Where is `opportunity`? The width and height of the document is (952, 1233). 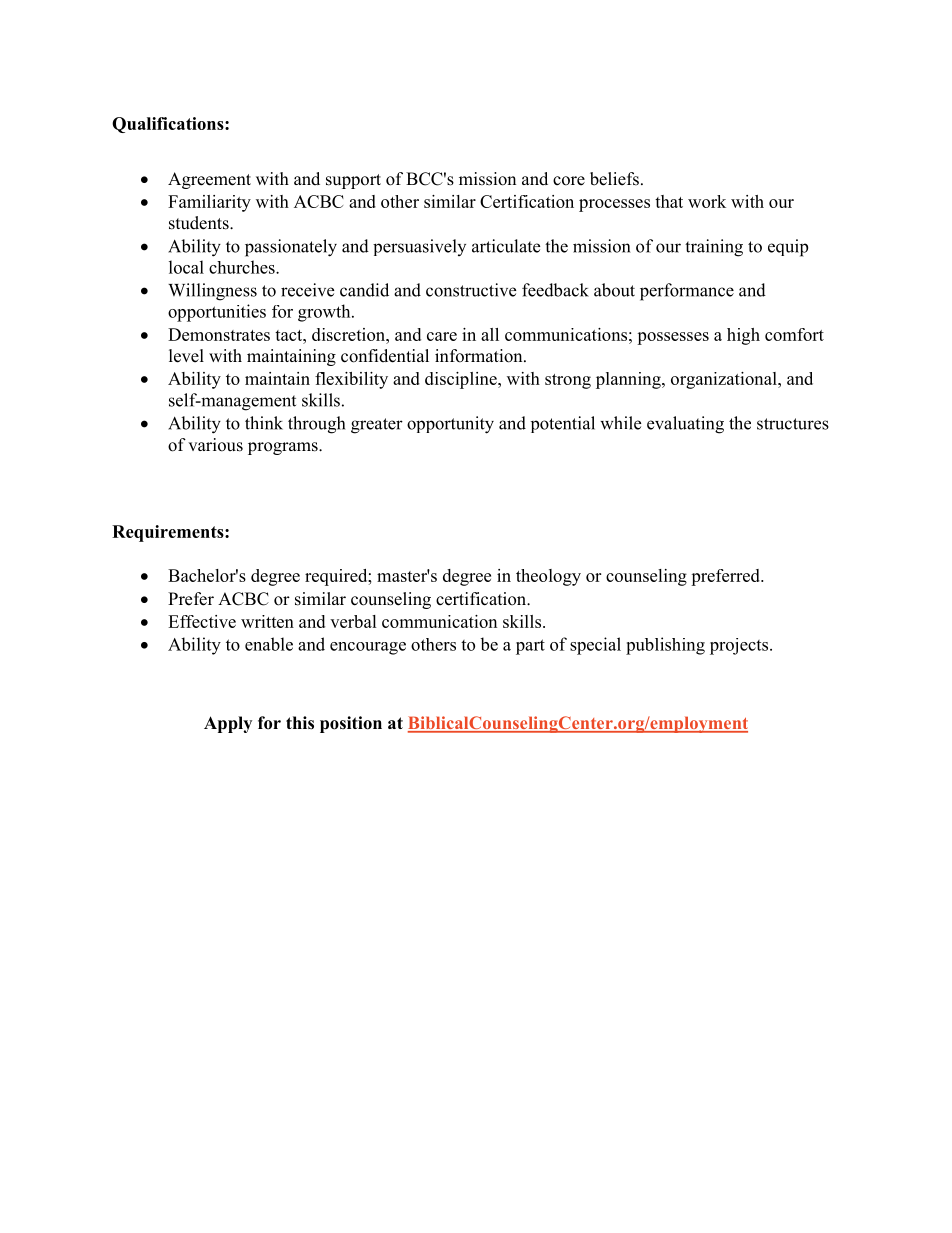
opportunity is located at coordinates (450, 425).
